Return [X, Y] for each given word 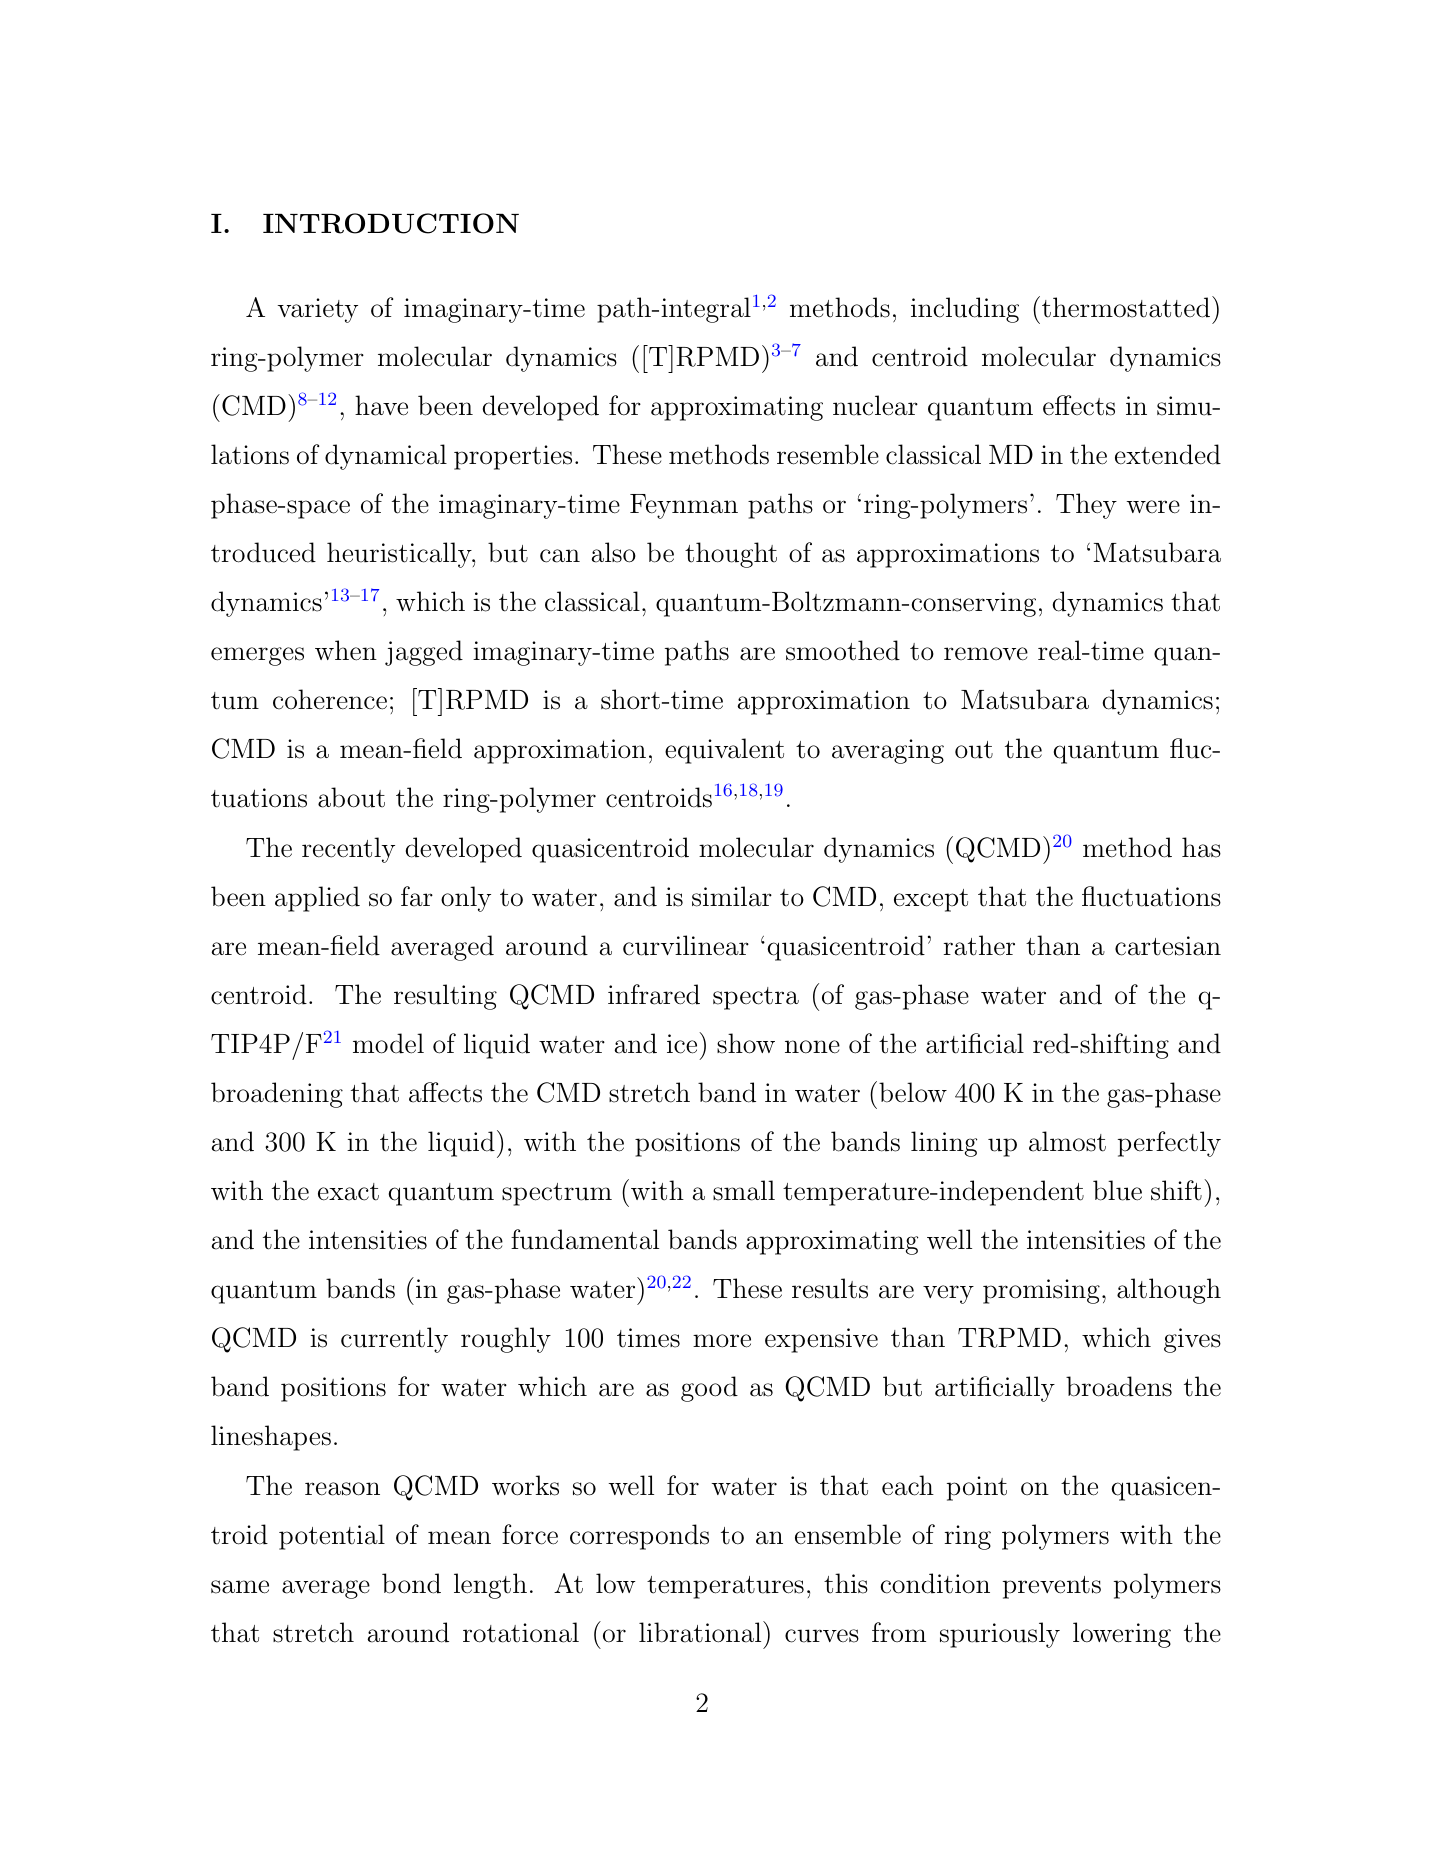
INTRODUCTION [391, 223]
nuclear [875, 405]
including [965, 310]
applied [317, 899]
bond [411, 1583]
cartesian [1168, 946]
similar [732, 896]
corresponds [639, 1537]
